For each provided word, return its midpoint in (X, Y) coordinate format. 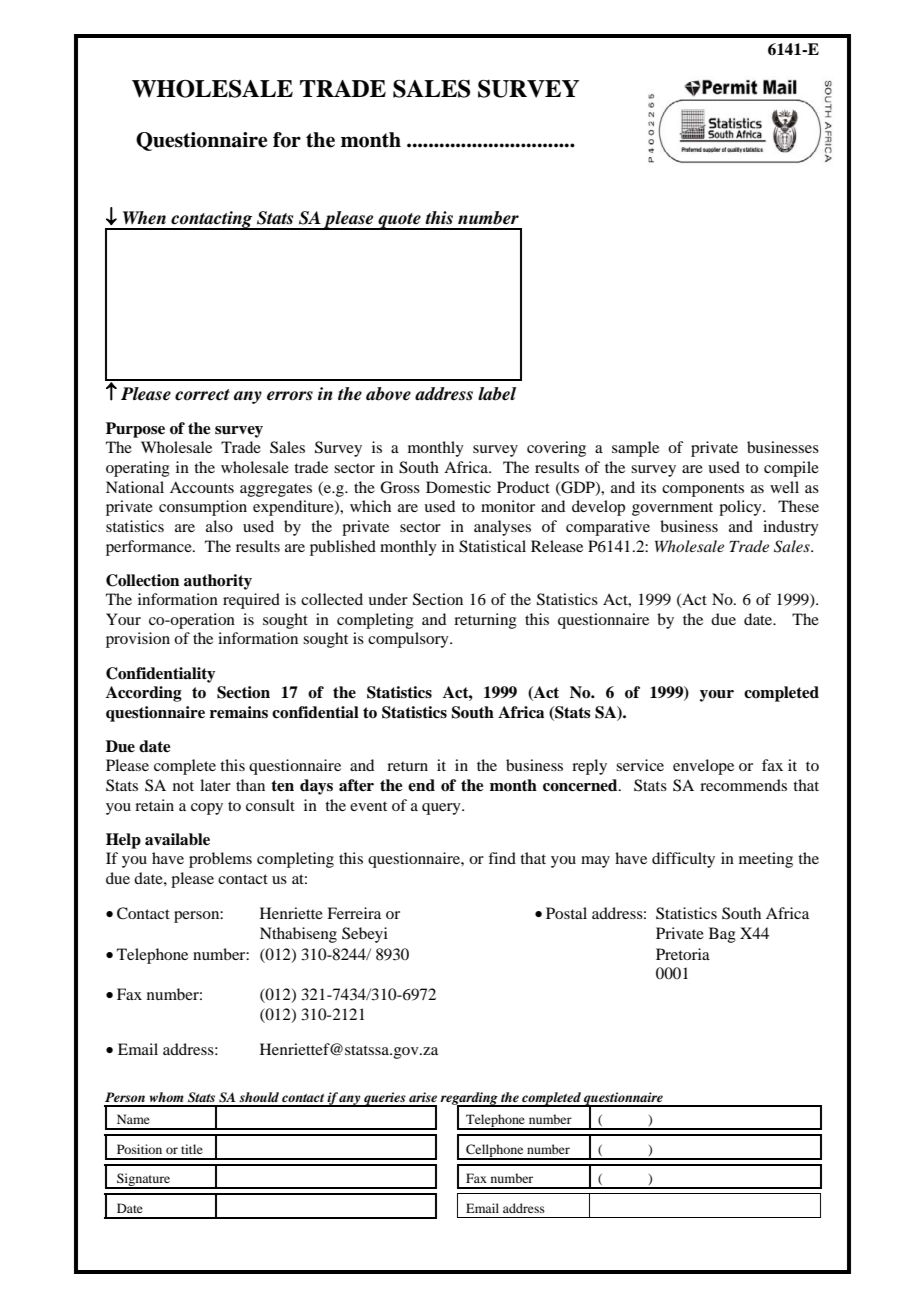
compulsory (409, 640)
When (144, 218)
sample (635, 449)
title (192, 1149)
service (640, 765)
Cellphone (495, 1151)
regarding (470, 1099)
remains (239, 712)
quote (399, 221)
